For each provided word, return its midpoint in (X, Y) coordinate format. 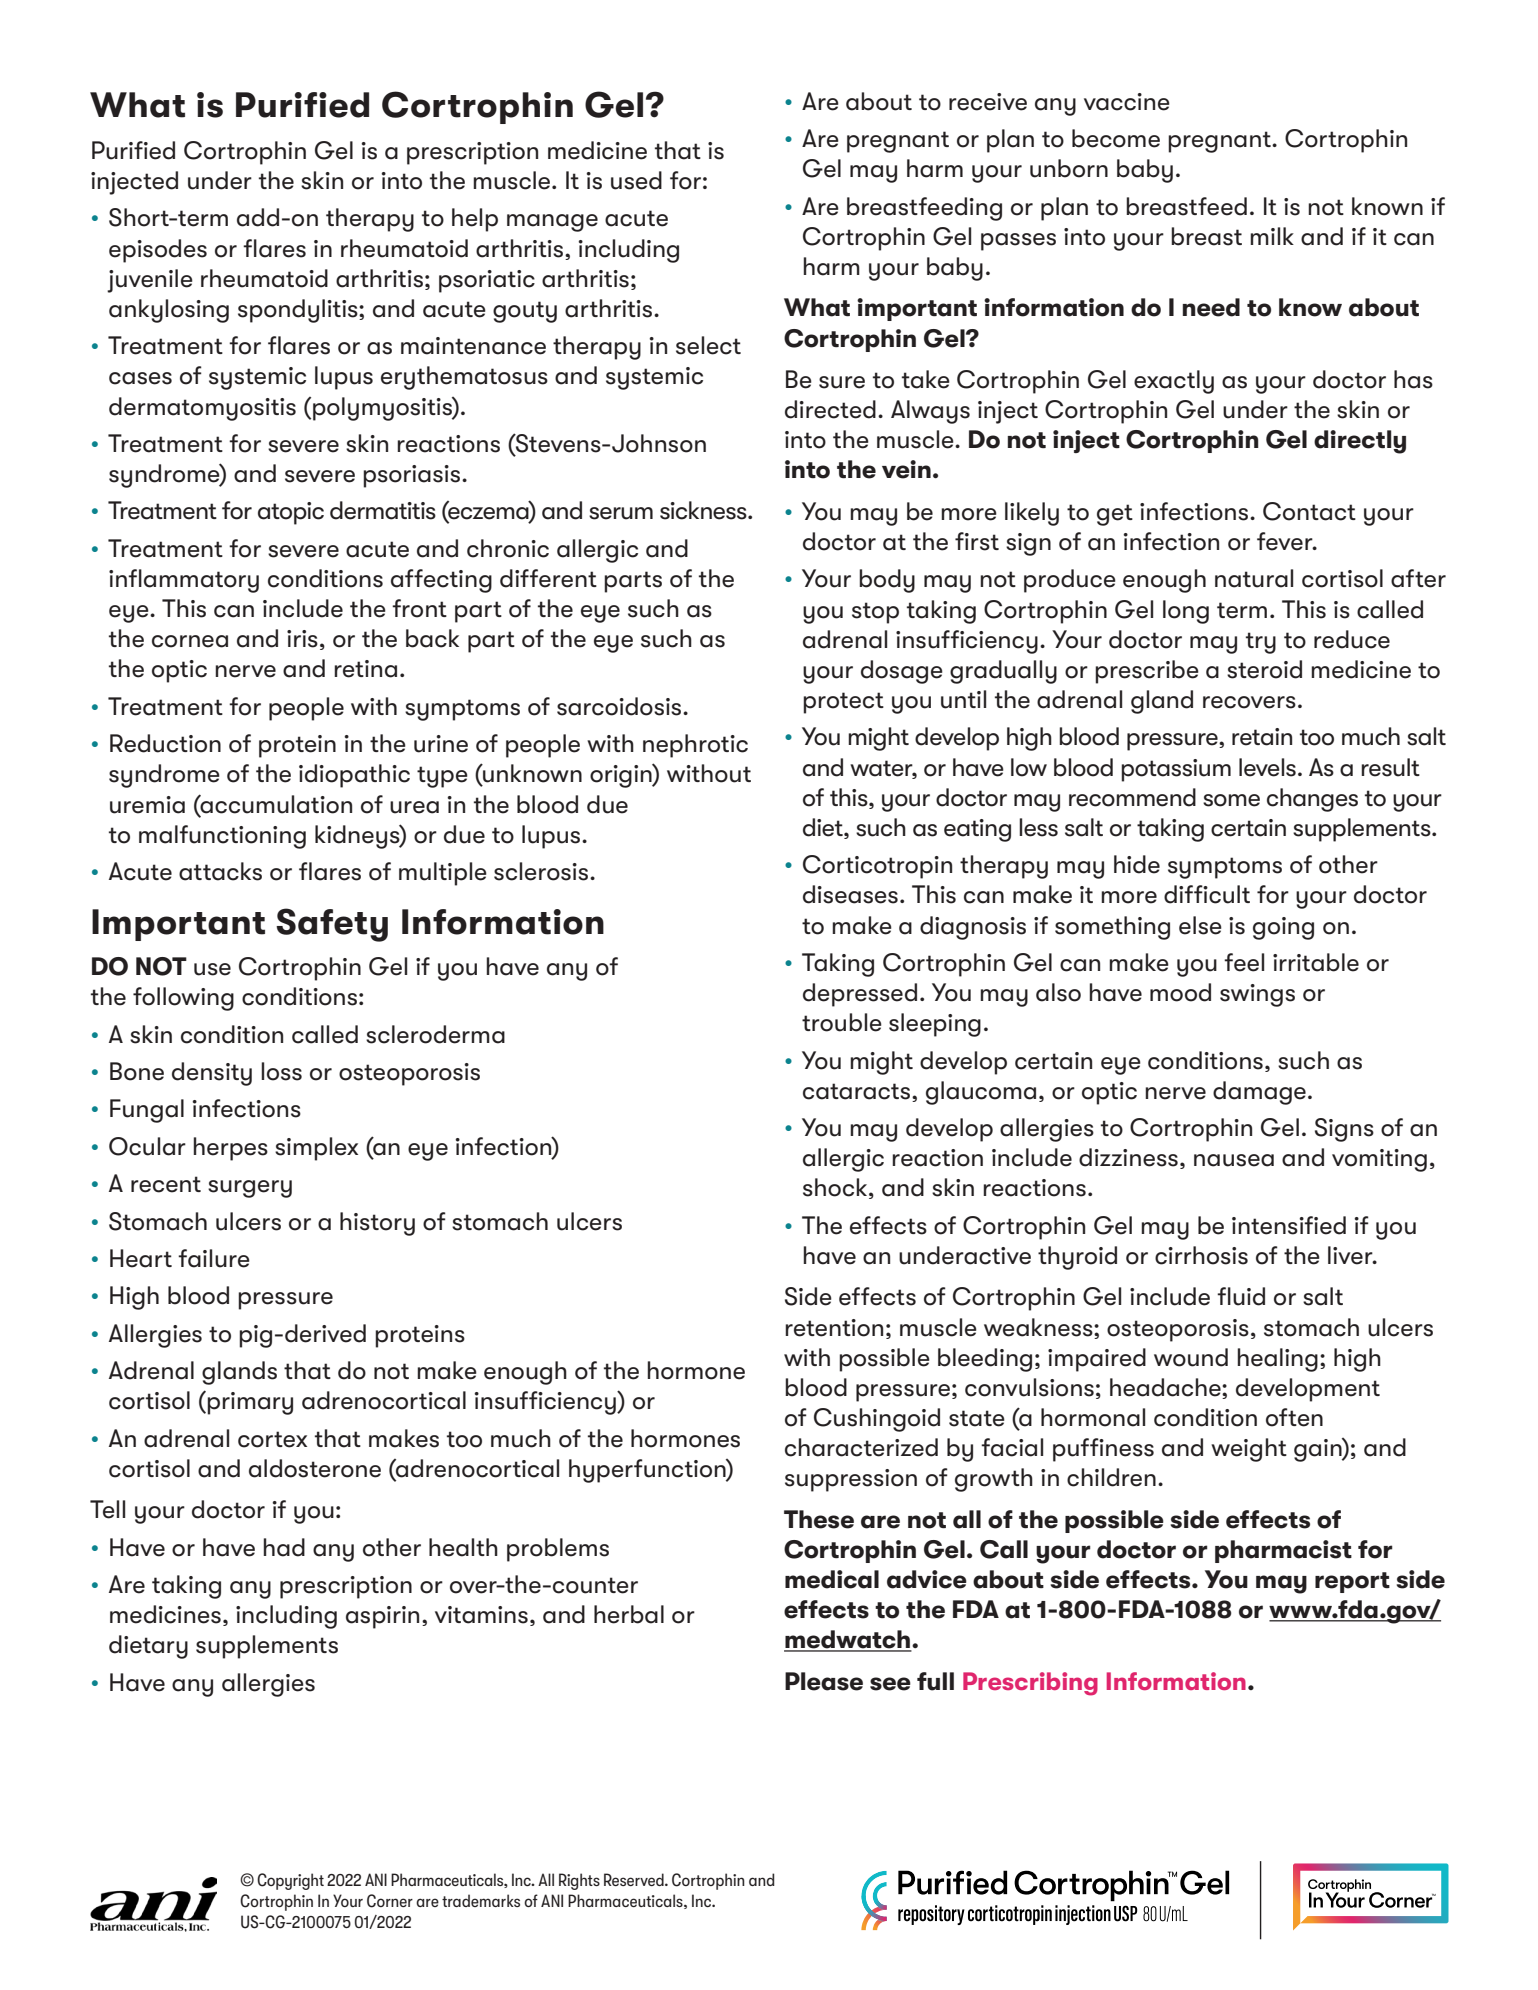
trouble (842, 1022)
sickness (704, 510)
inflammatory (184, 581)
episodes (158, 251)
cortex (272, 1439)
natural (1254, 578)
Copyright (290, 1881)
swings (1257, 995)
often (1294, 1417)
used (636, 180)
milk (1272, 236)
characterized (861, 1447)
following (183, 999)
